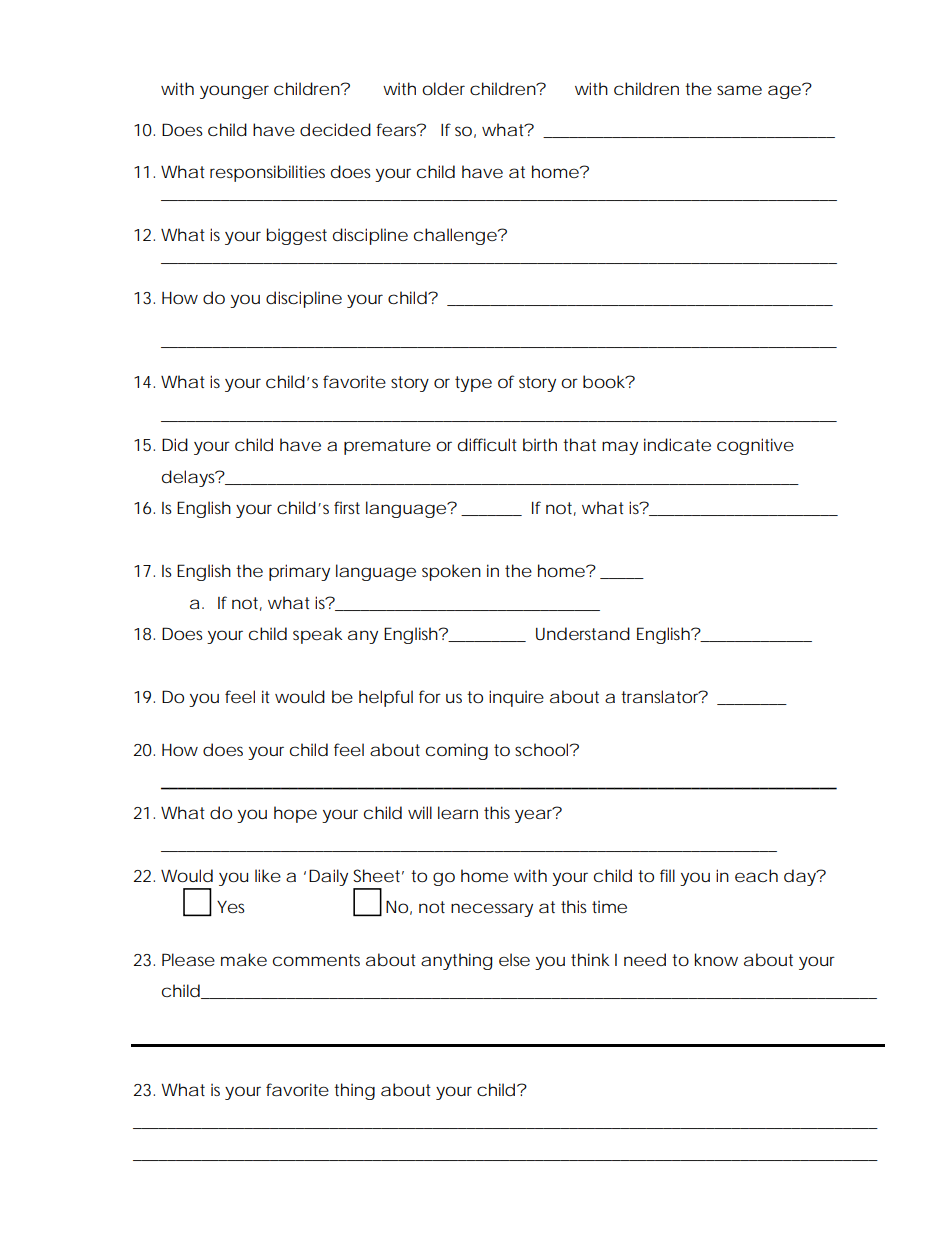  What do you see at coordinates (451, 572) in the document?
I see `spoken` at bounding box center [451, 572].
